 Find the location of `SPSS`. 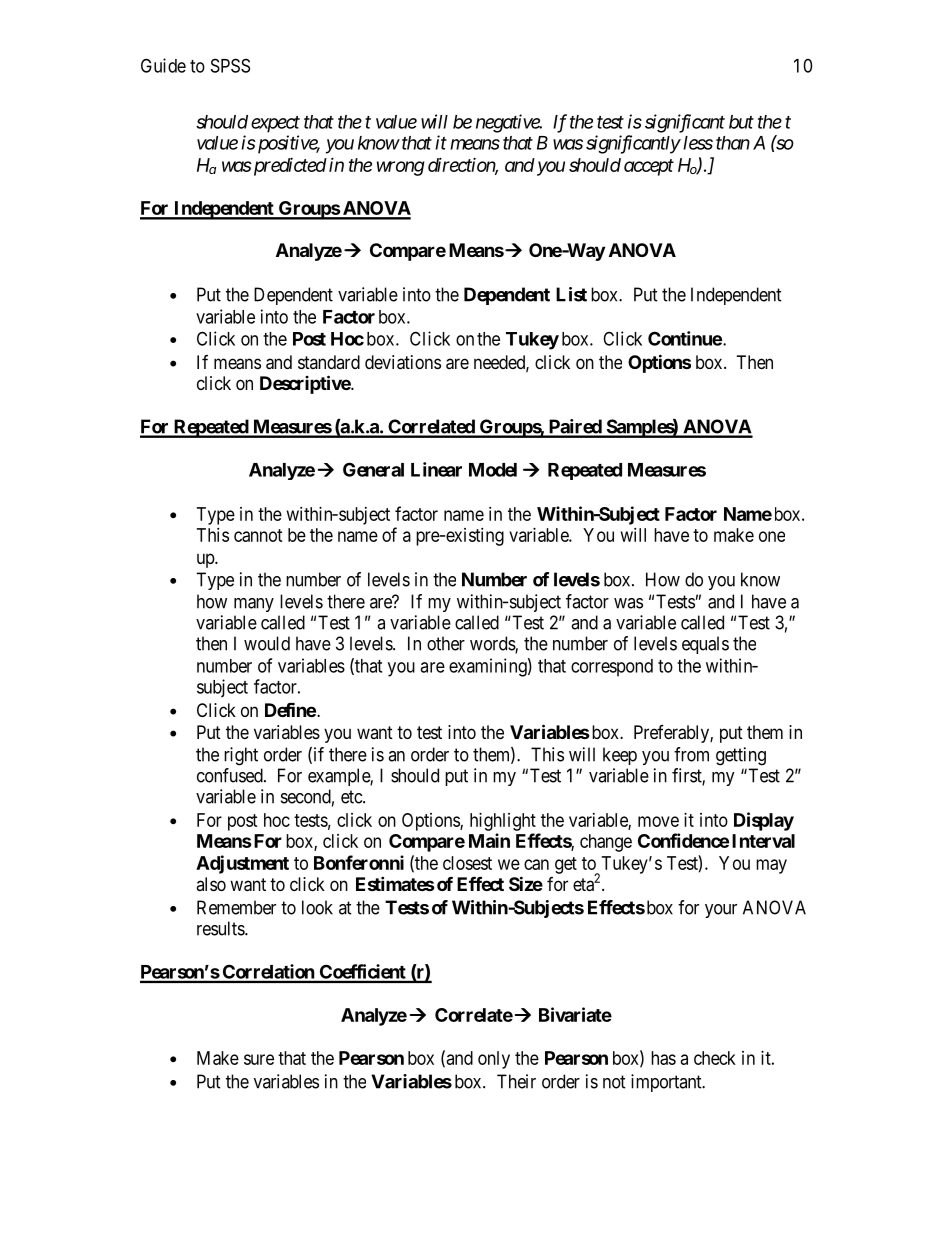

SPSS is located at coordinates (230, 65).
